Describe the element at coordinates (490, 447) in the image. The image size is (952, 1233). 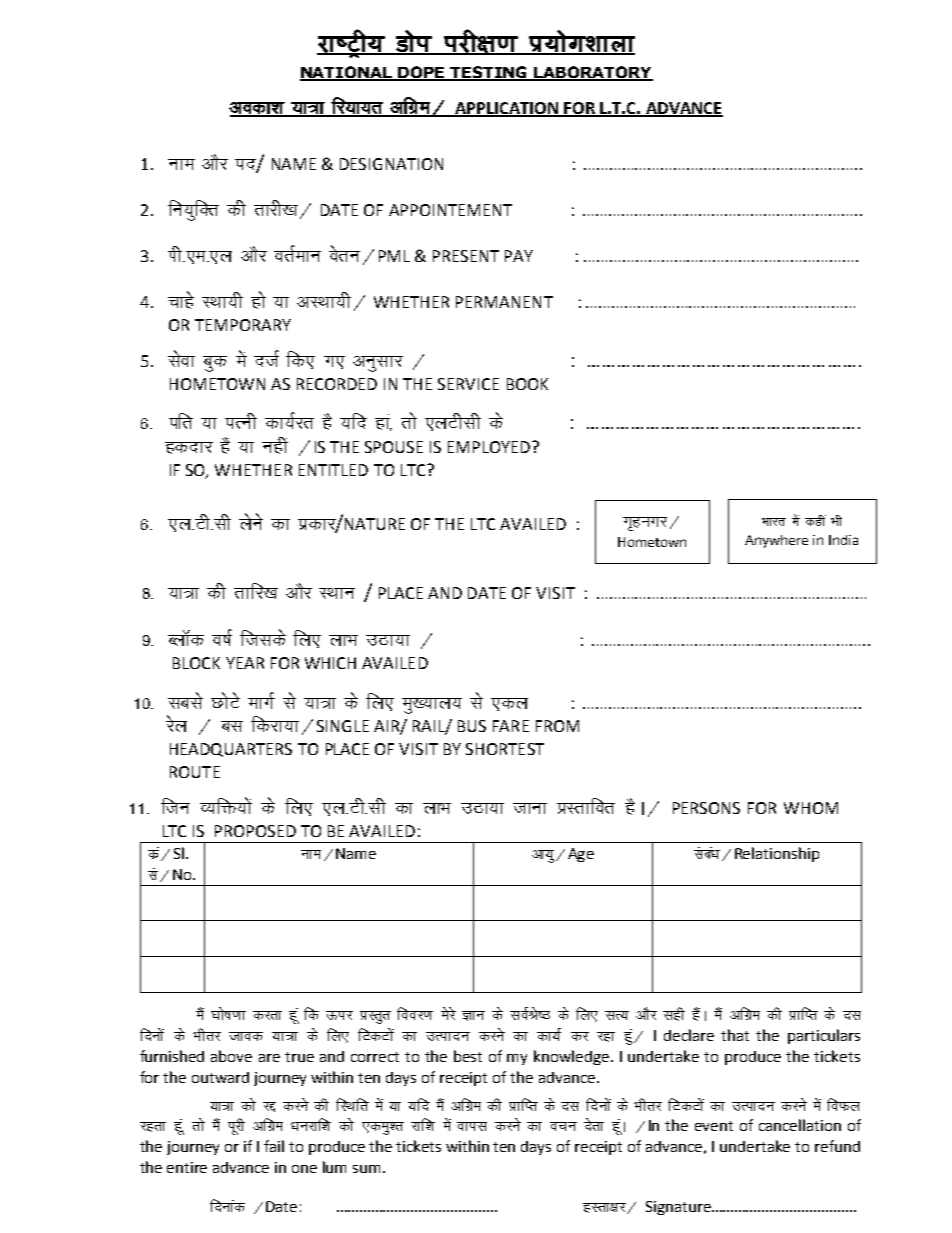
I see `EMPLOYED` at that location.
